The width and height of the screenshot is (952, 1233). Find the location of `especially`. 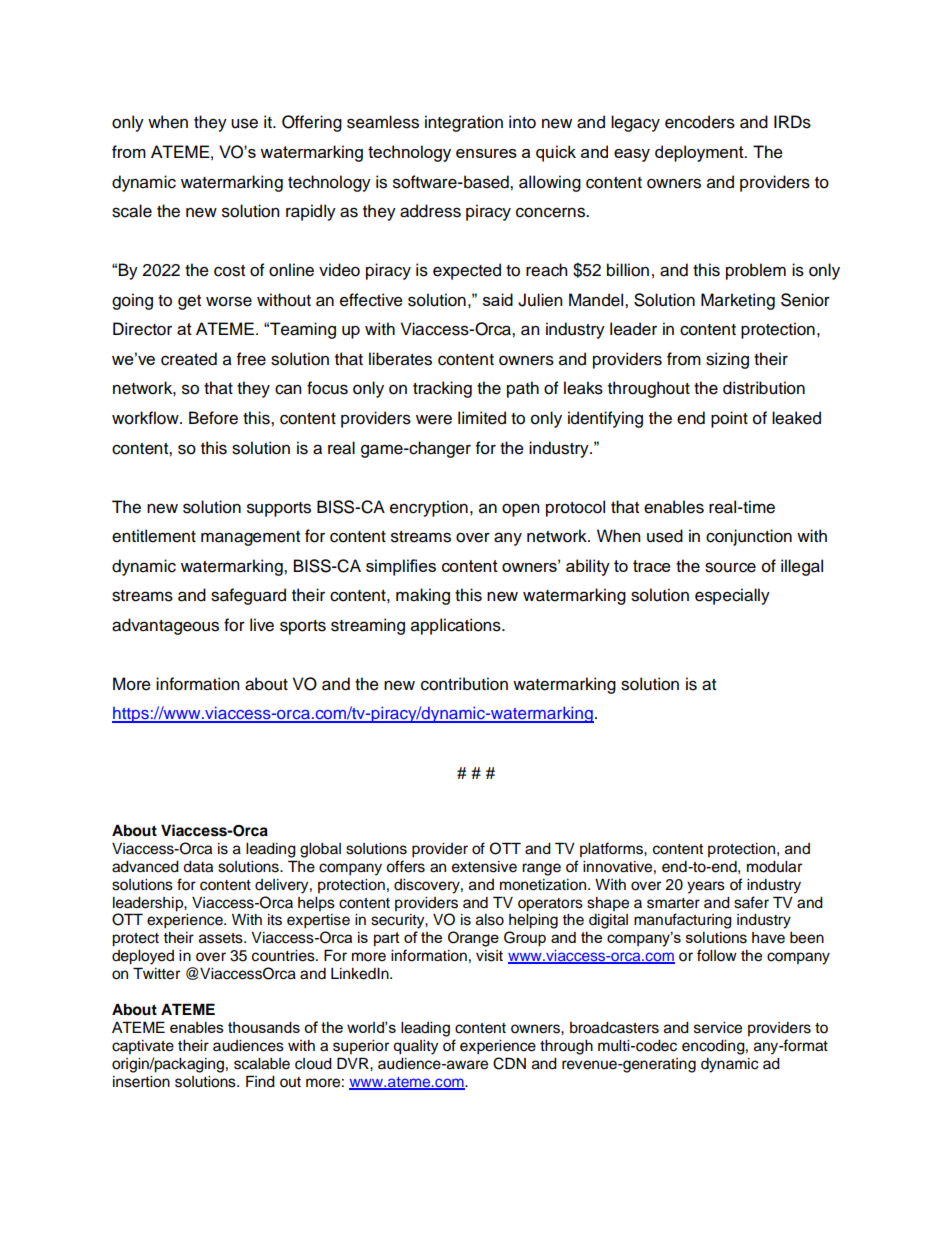

especially is located at coordinates (732, 596).
